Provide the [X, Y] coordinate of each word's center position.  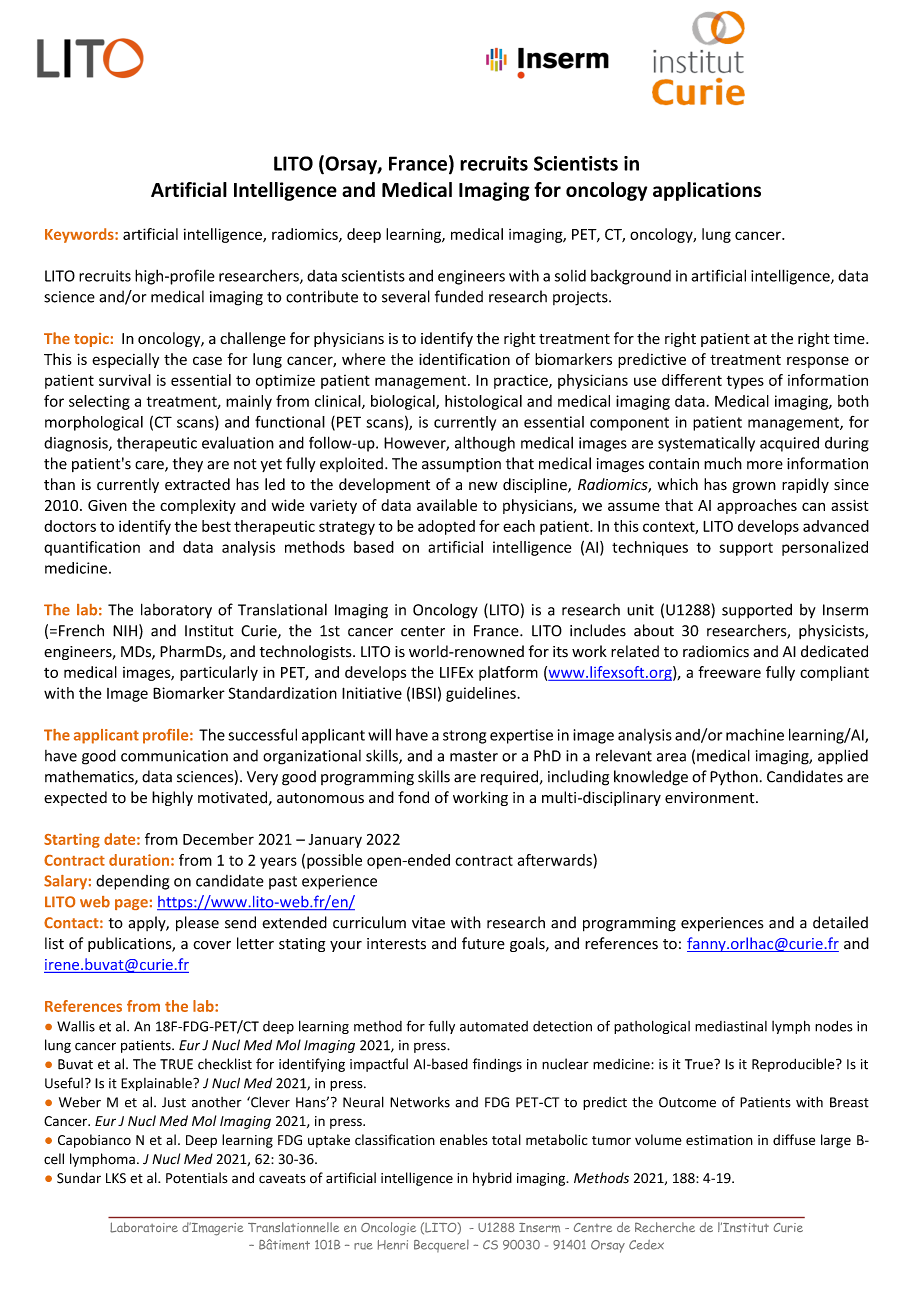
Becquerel [441, 1246]
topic [91, 340]
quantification [92, 548]
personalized [825, 548]
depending [132, 882]
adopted [446, 527]
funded [459, 296]
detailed [840, 922]
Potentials [196, 1178]
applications [707, 191]
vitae [428, 923]
